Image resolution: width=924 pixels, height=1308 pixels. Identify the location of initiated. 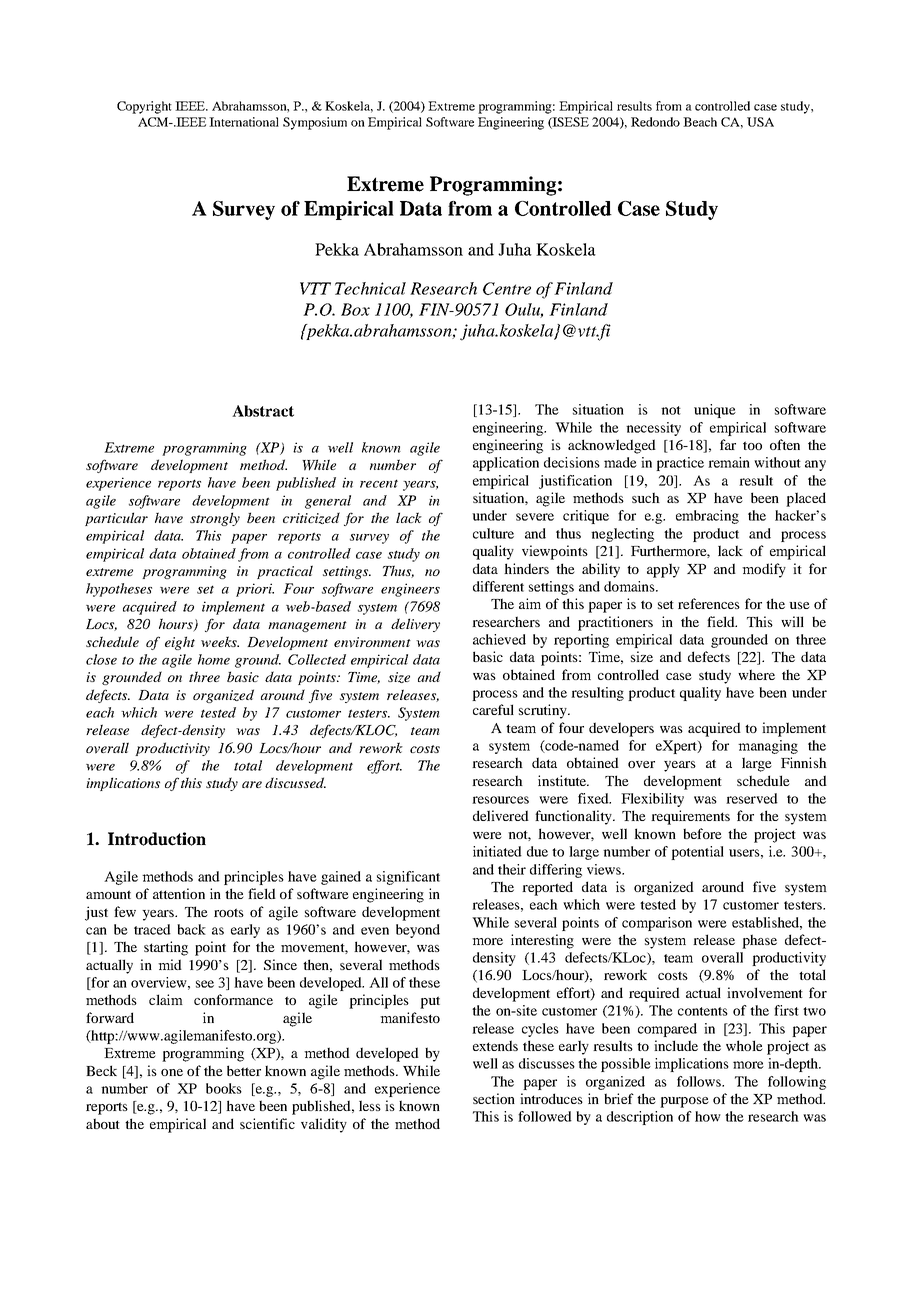
(497, 851).
